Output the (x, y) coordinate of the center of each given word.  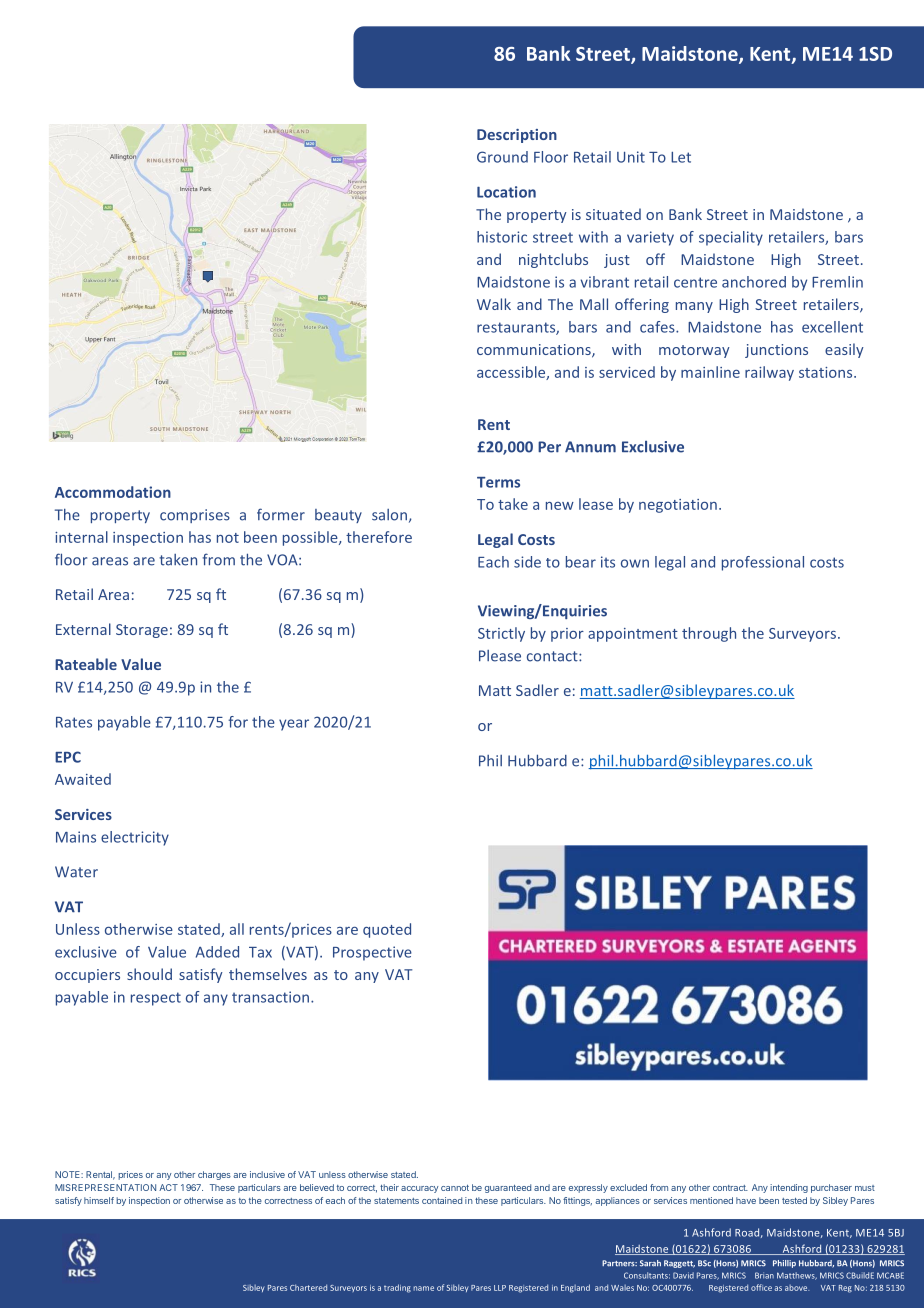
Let (681, 157)
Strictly (501, 634)
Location (506, 192)
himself (99, 1200)
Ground (502, 157)
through (709, 634)
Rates (74, 722)
